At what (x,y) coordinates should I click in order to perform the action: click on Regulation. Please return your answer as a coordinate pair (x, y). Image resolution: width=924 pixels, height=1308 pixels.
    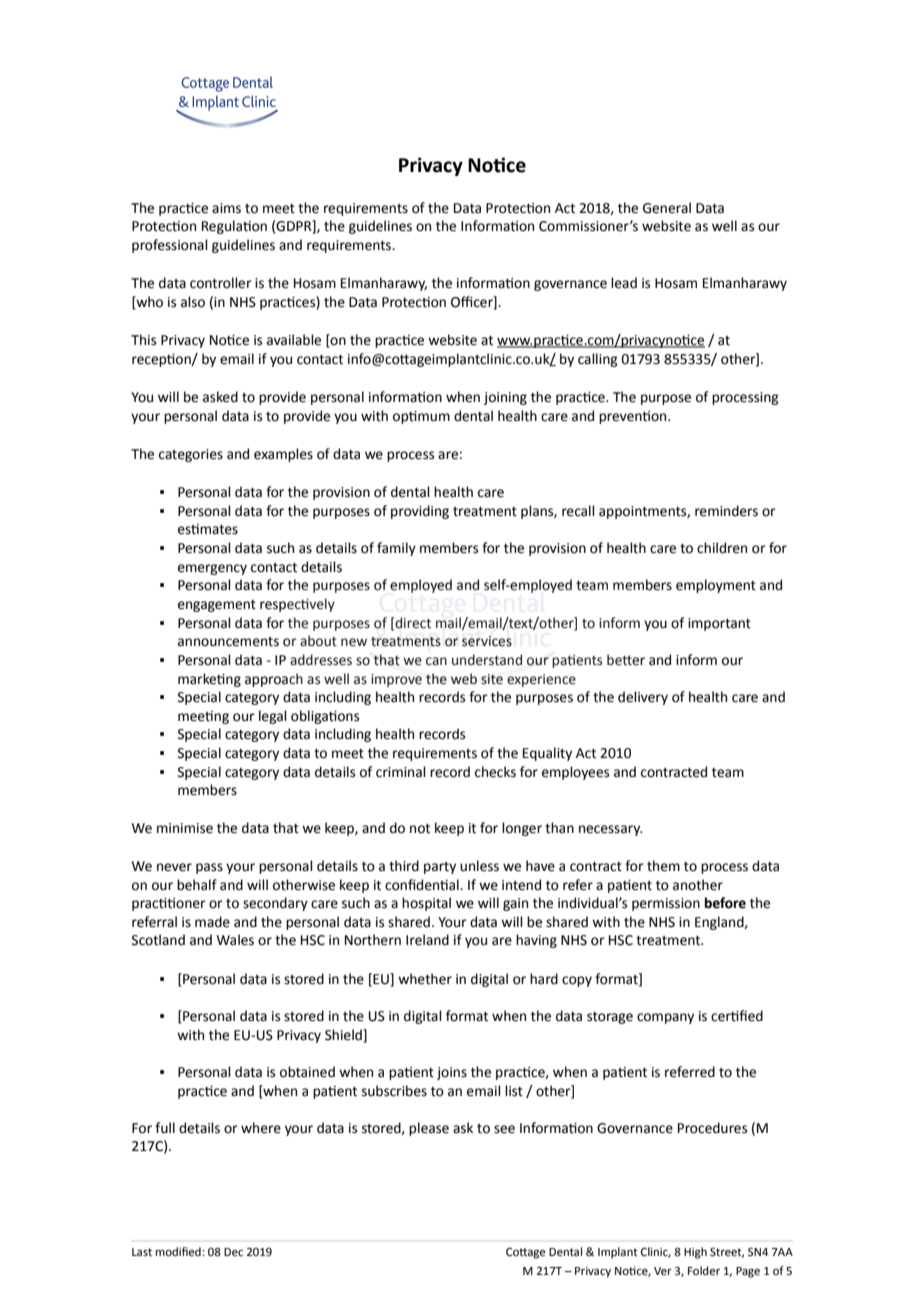
    Looking at the image, I should click on (234, 227).
